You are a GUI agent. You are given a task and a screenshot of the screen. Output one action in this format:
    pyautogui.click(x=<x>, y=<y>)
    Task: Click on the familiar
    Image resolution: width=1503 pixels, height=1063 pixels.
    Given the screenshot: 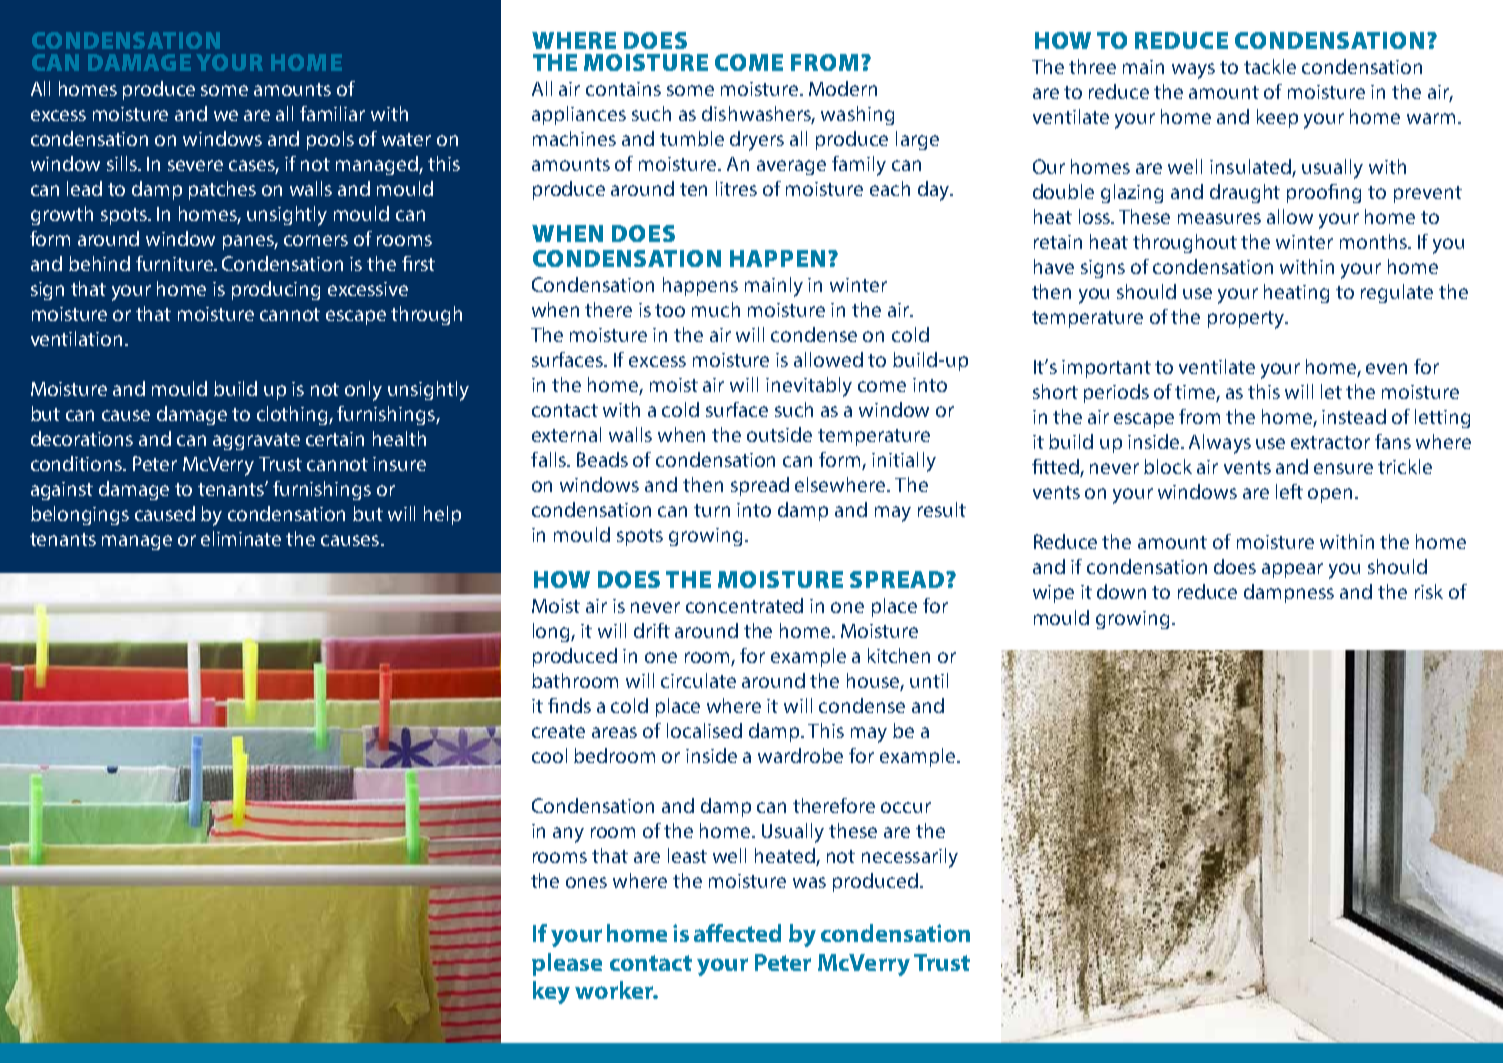 What is the action you would take?
    pyautogui.click(x=332, y=113)
